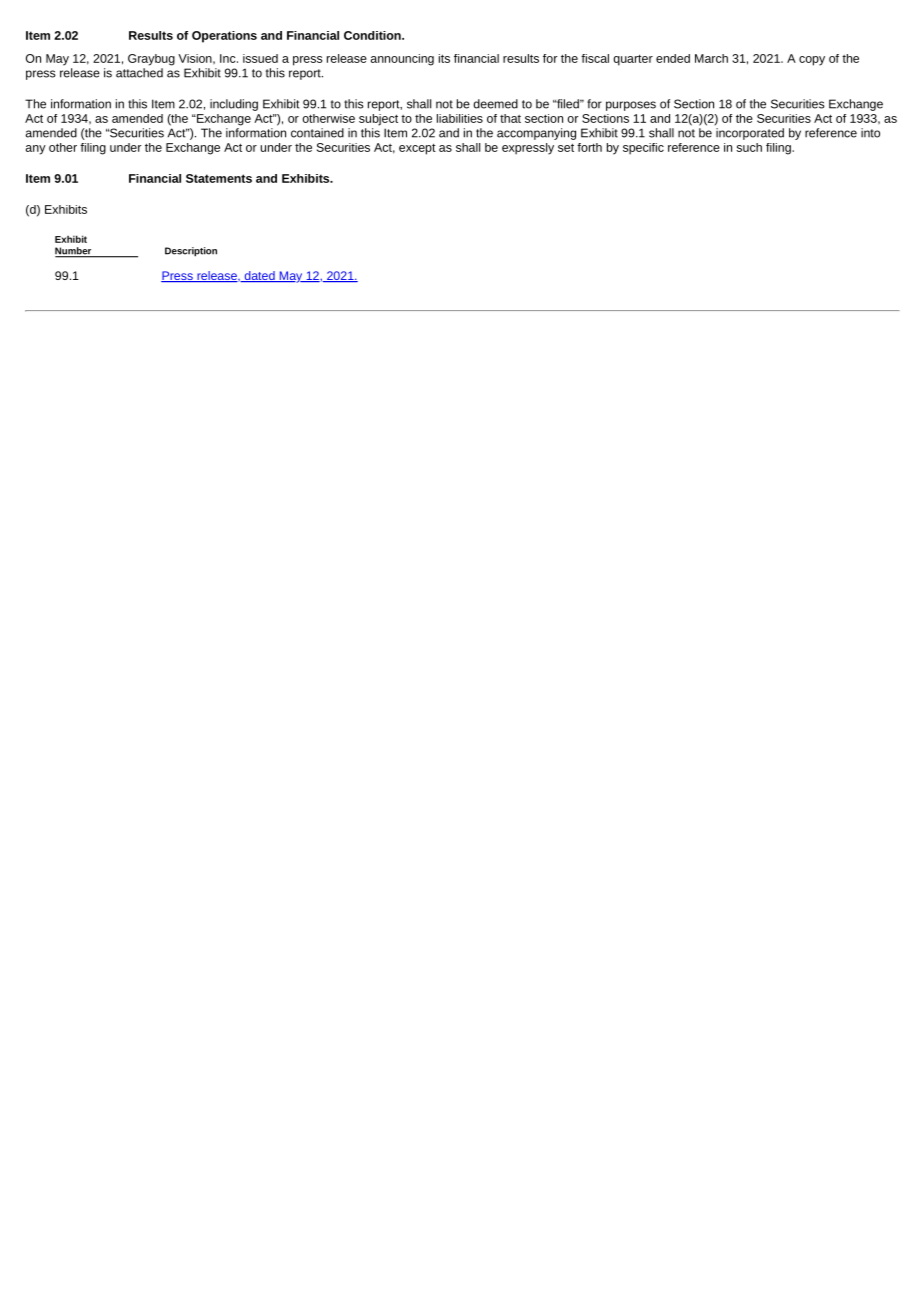 The width and height of the page is (924, 1308). Describe the element at coordinates (219, 178) in the page. I see `Statements` at that location.
